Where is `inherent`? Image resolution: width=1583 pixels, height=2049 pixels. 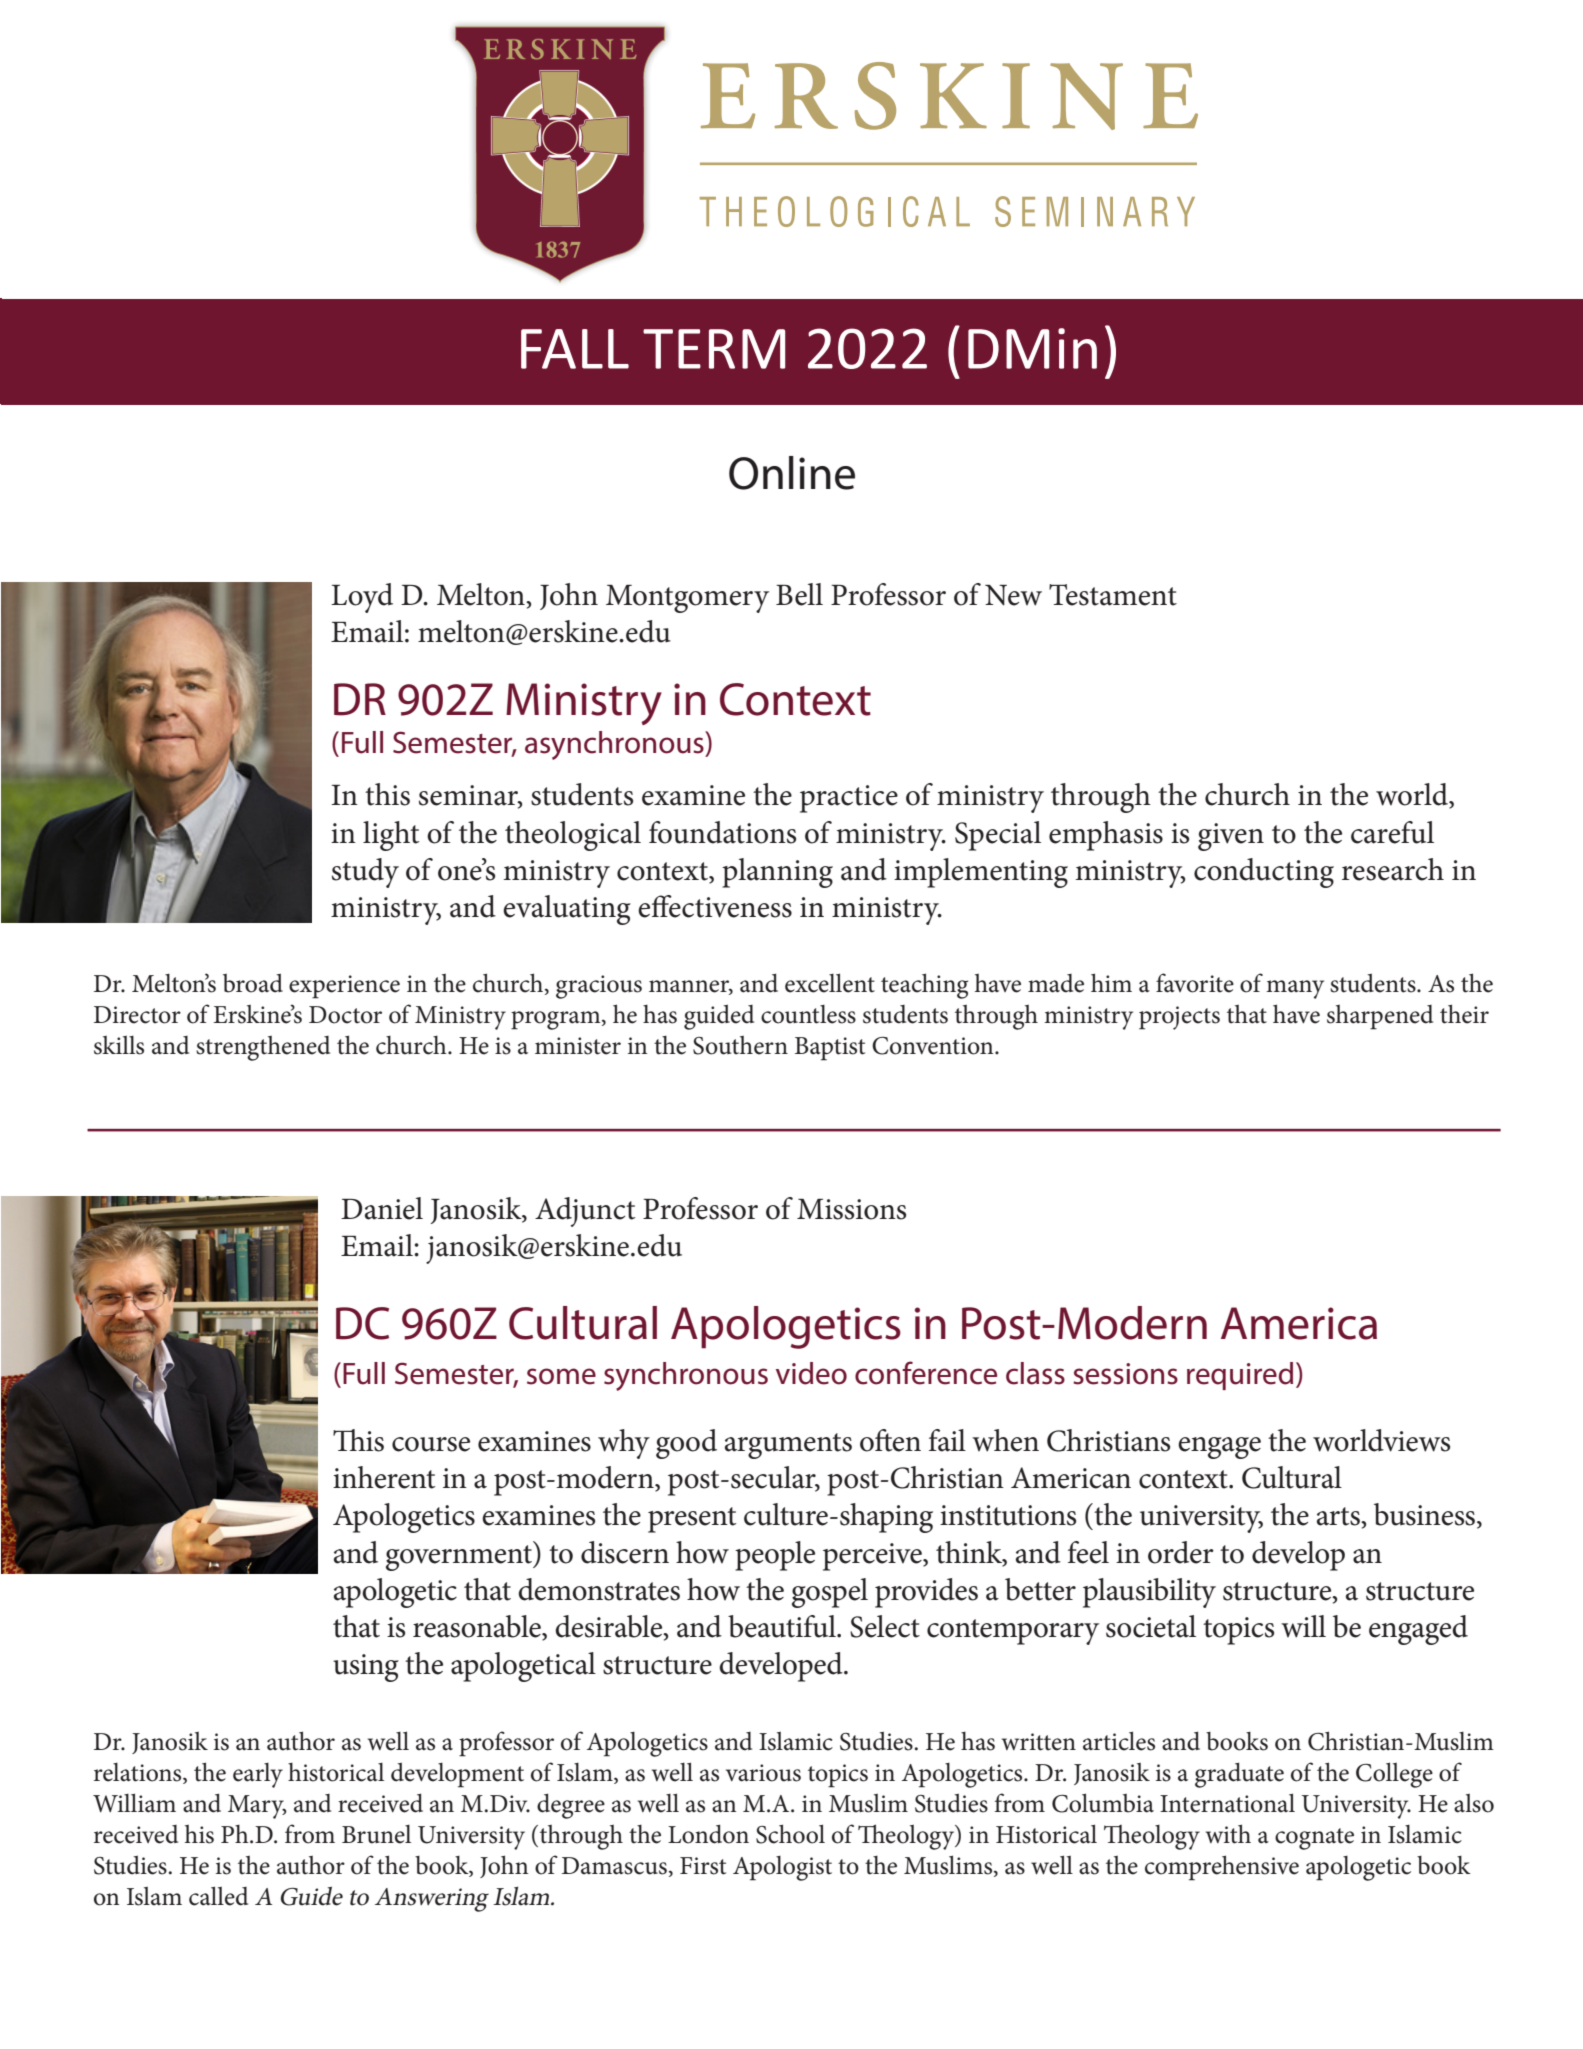
inherent is located at coordinates (384, 1477).
